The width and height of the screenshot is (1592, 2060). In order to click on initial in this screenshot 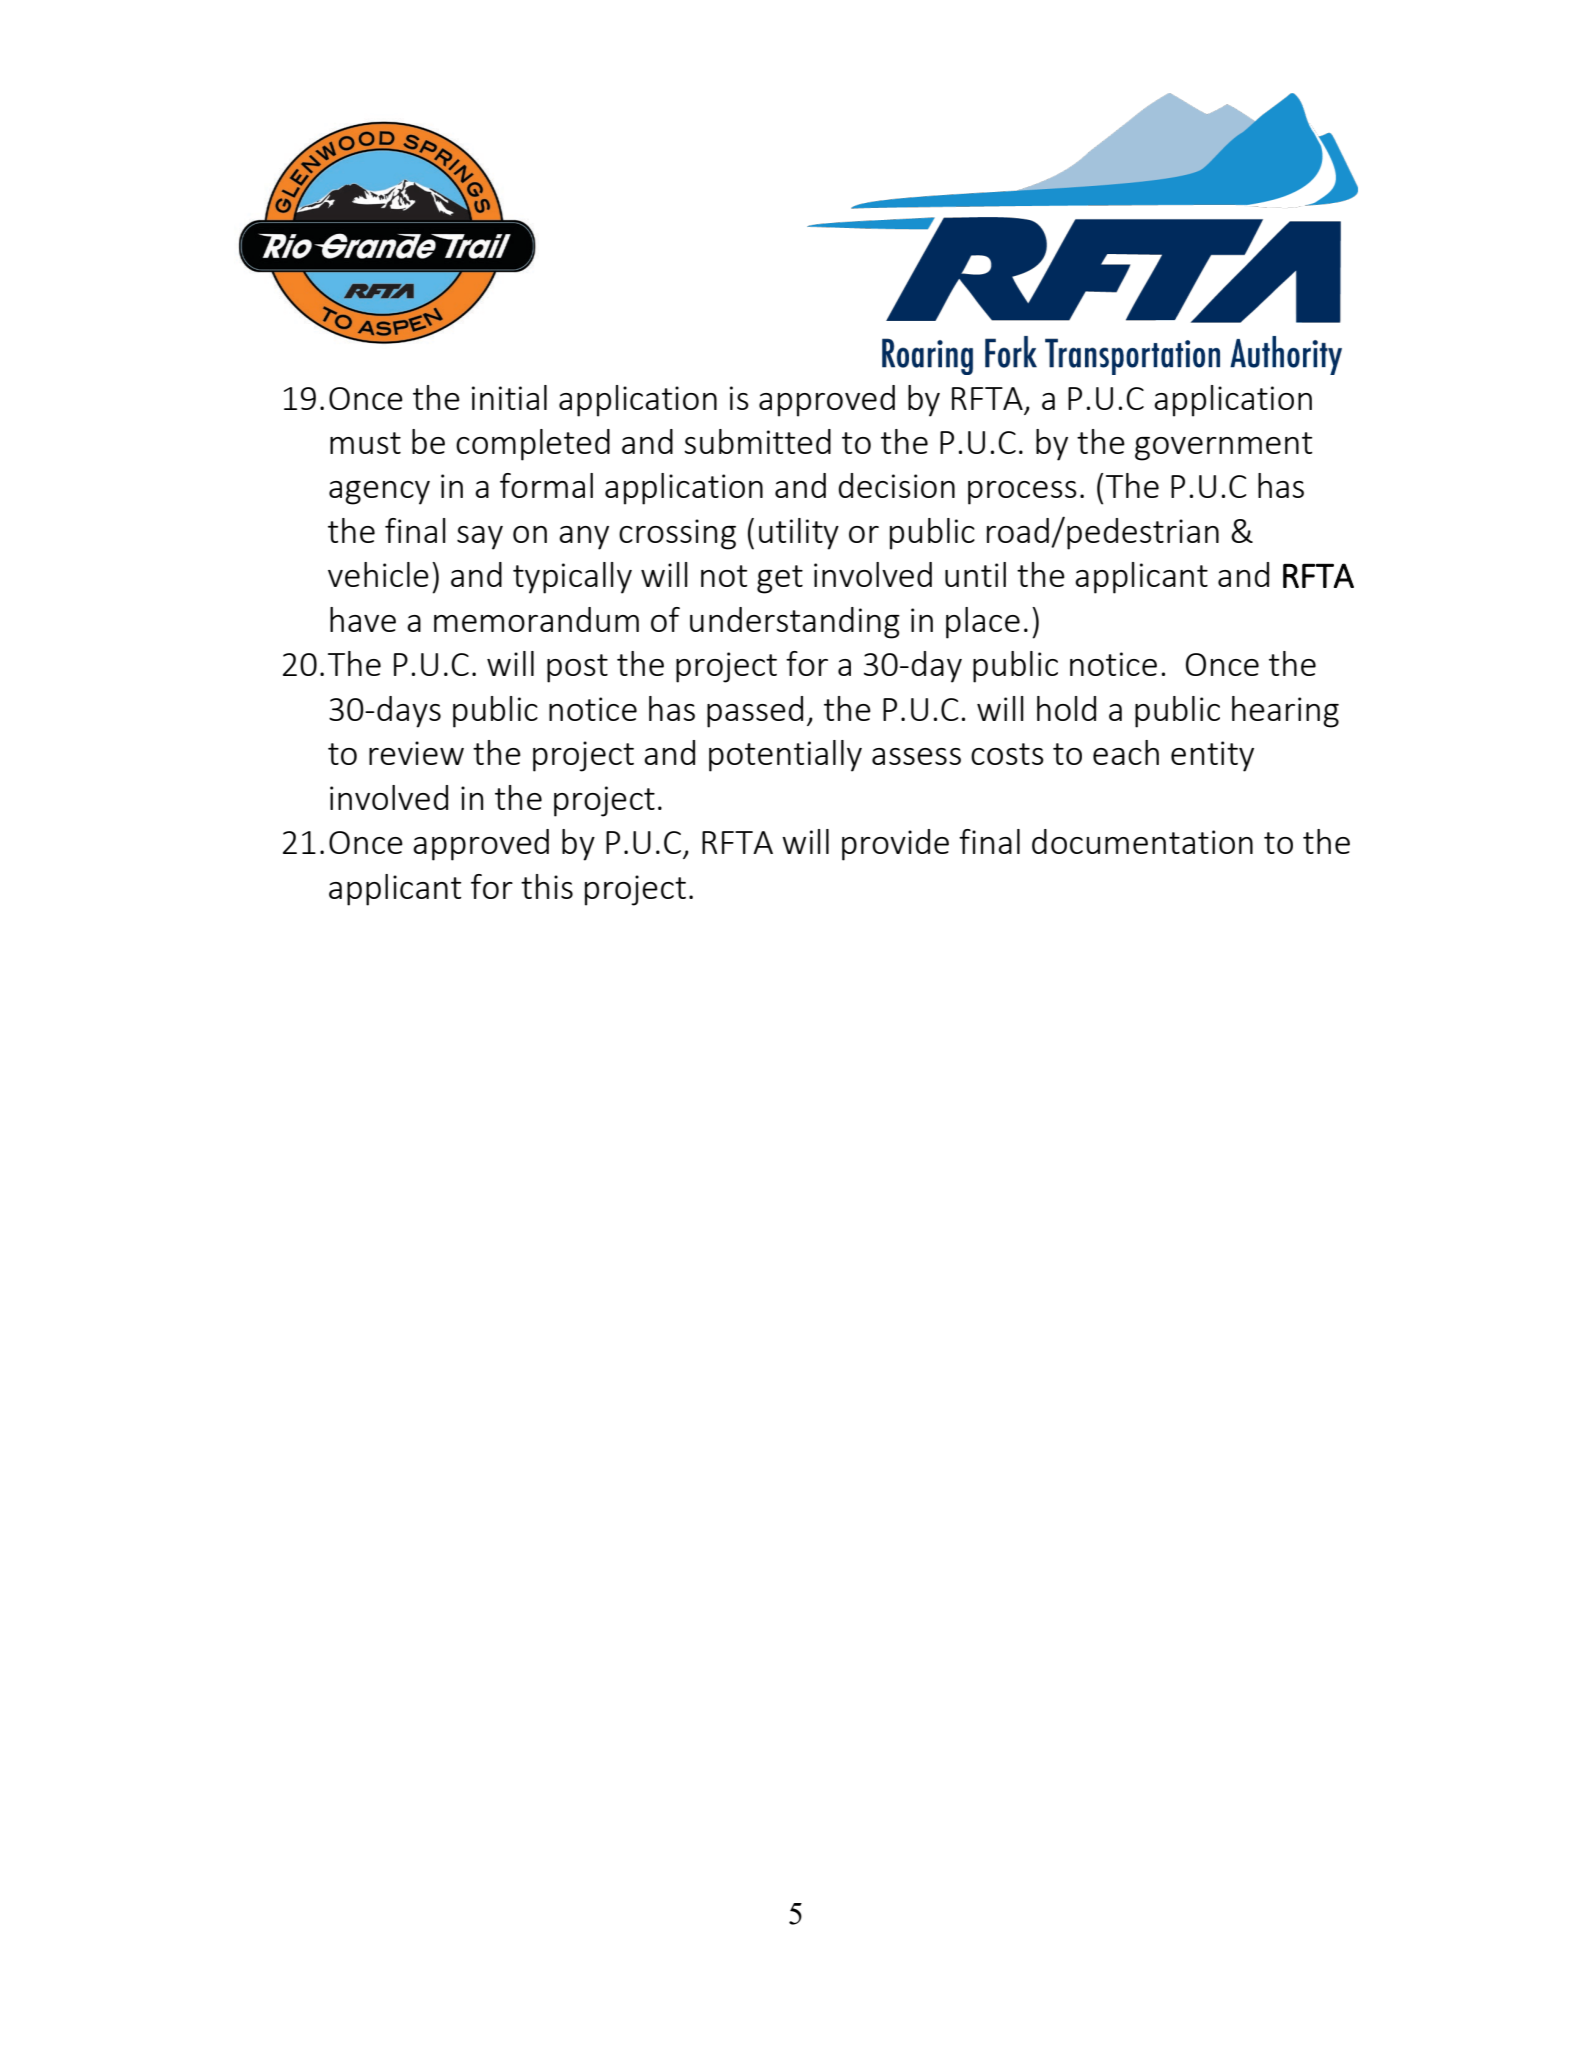, I will do `click(509, 397)`.
